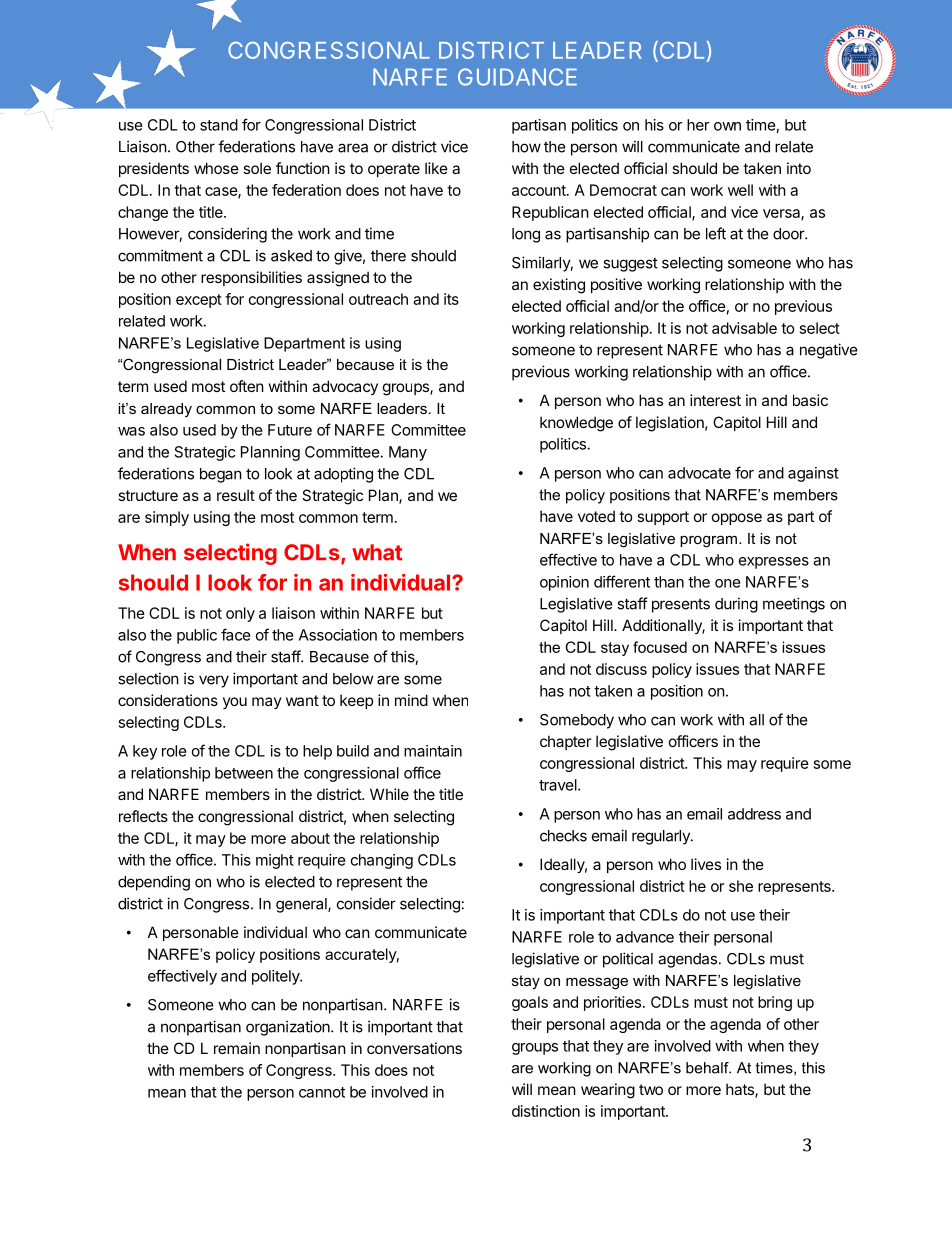 This screenshot has height=1233, width=952. I want to click on only, so click(240, 614).
